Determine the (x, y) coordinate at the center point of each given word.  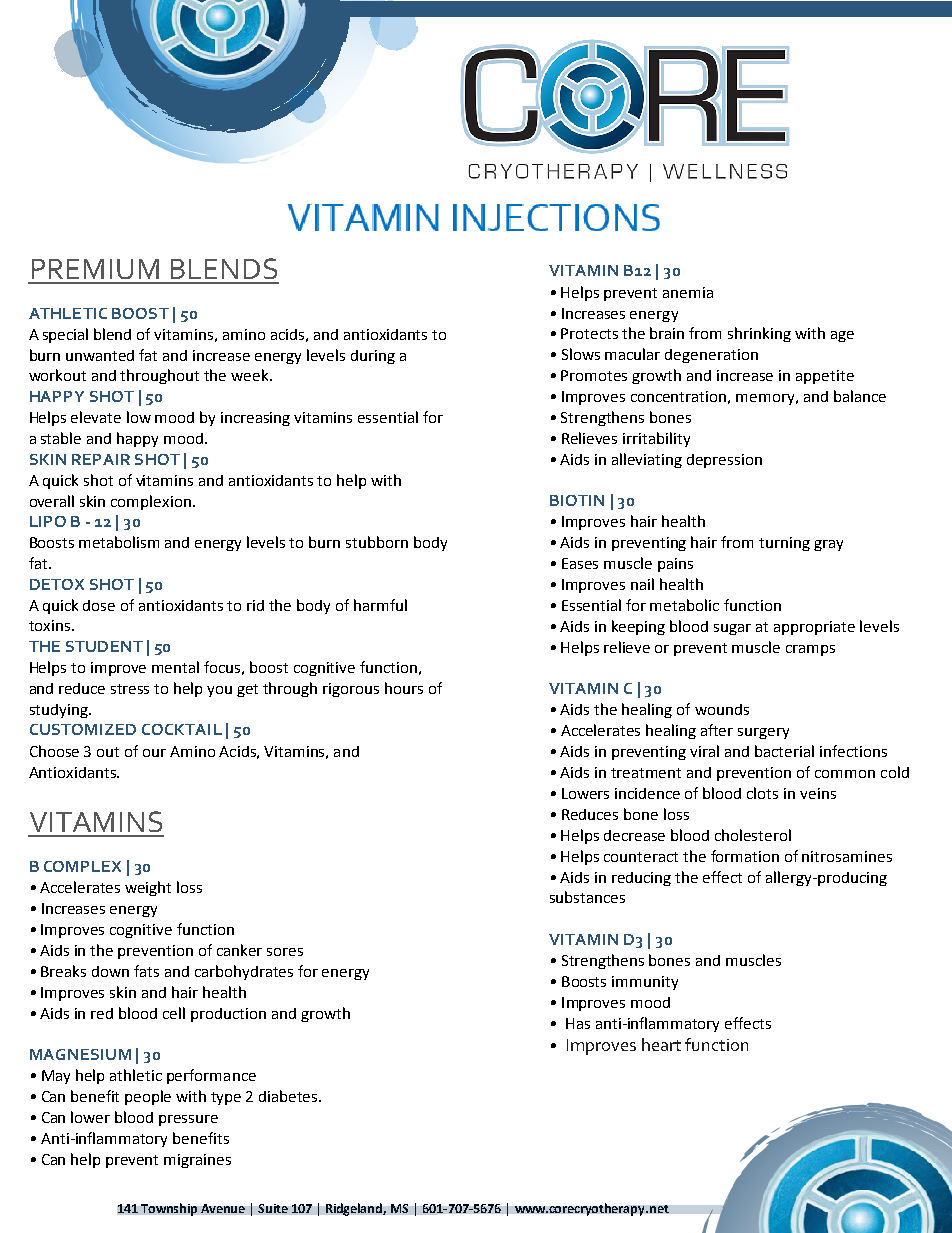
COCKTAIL (182, 729)
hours (404, 688)
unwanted (100, 355)
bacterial (784, 751)
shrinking (759, 334)
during (373, 357)
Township (169, 1209)
